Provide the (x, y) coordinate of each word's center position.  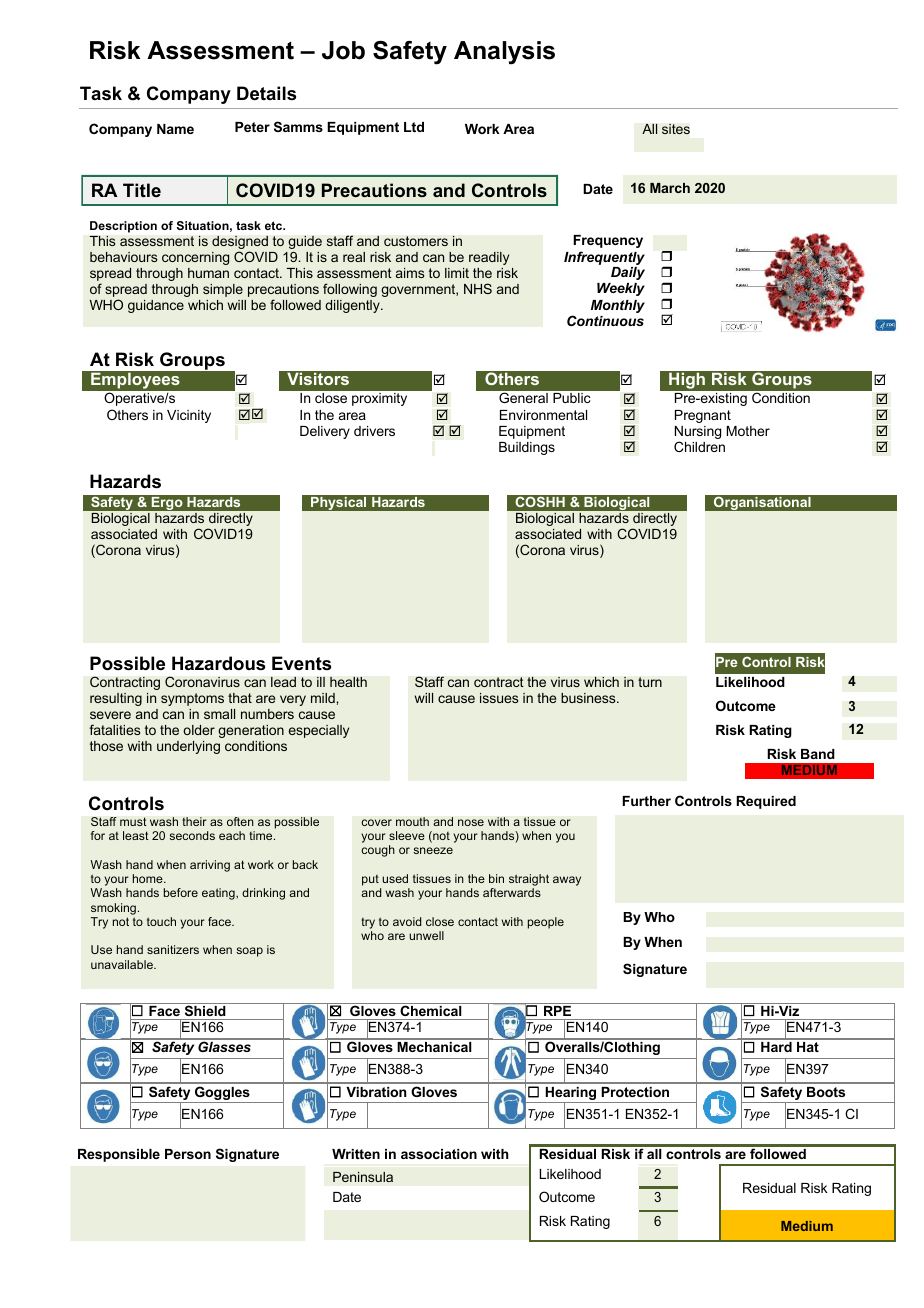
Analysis (504, 53)
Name (175, 129)
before (181, 892)
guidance (156, 306)
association (439, 1154)
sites (676, 129)
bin (496, 878)
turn (650, 682)
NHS (478, 288)
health (348, 682)
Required (766, 802)
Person (188, 1154)
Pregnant (703, 416)
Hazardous (218, 663)
